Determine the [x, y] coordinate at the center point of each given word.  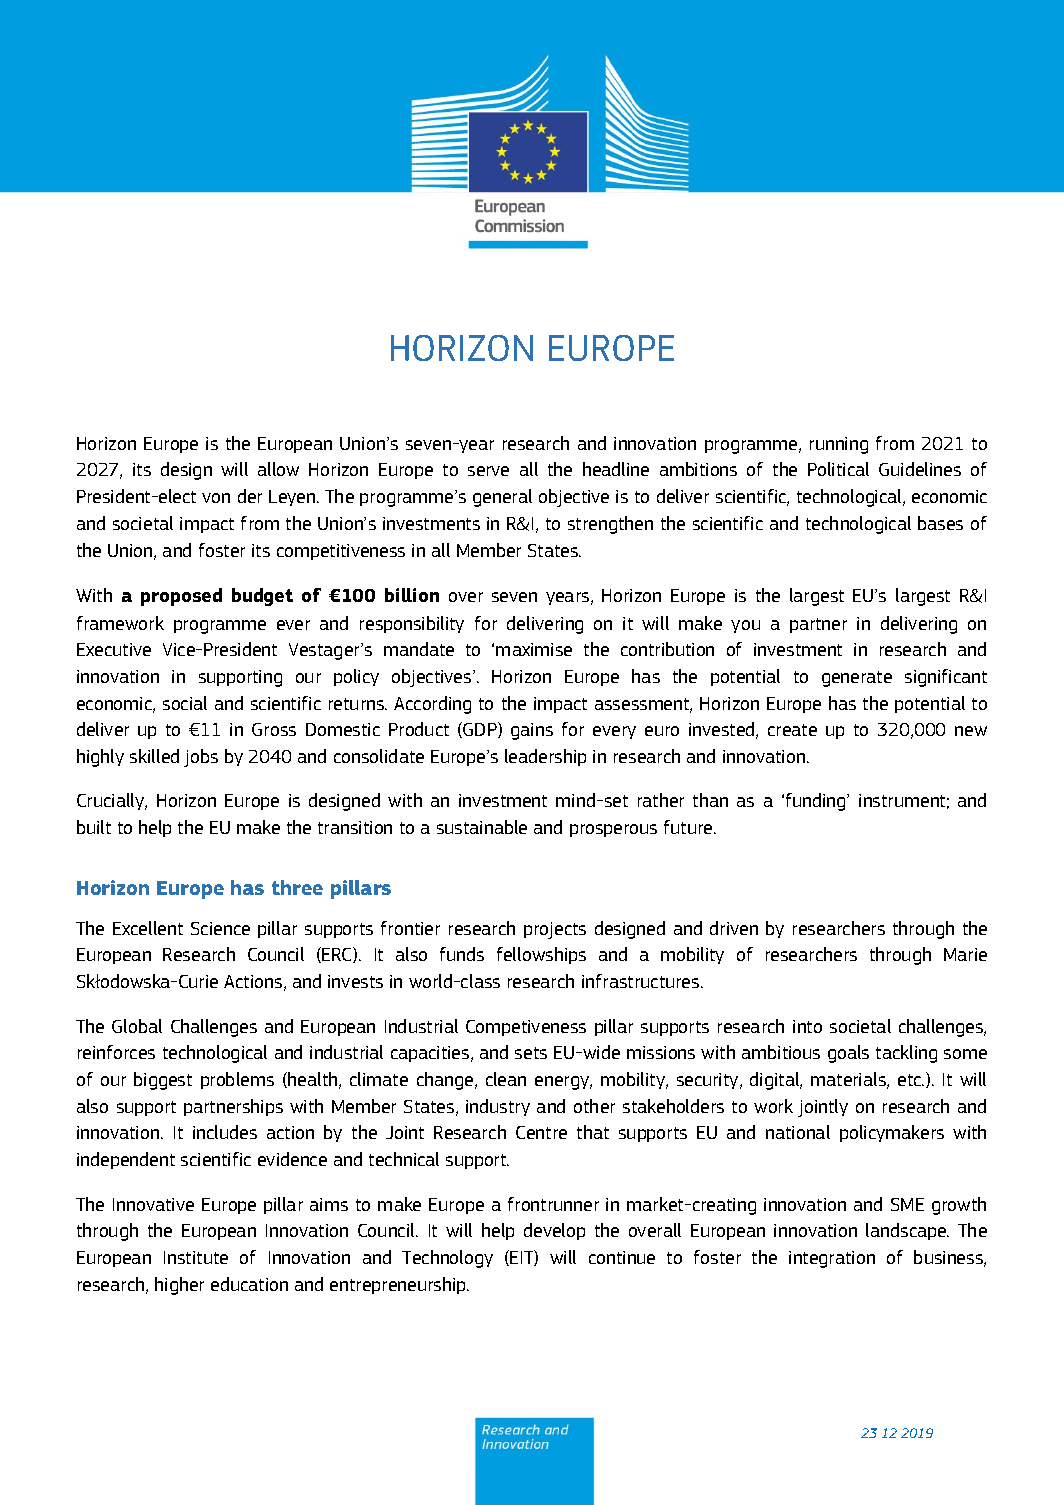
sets [531, 1053]
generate [857, 679]
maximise [534, 649]
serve [488, 471]
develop [554, 1231]
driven [734, 928]
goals [848, 1054]
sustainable [482, 827]
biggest [163, 1081]
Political [838, 469]
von [216, 498]
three [297, 887]
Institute [196, 1257]
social [185, 703]
